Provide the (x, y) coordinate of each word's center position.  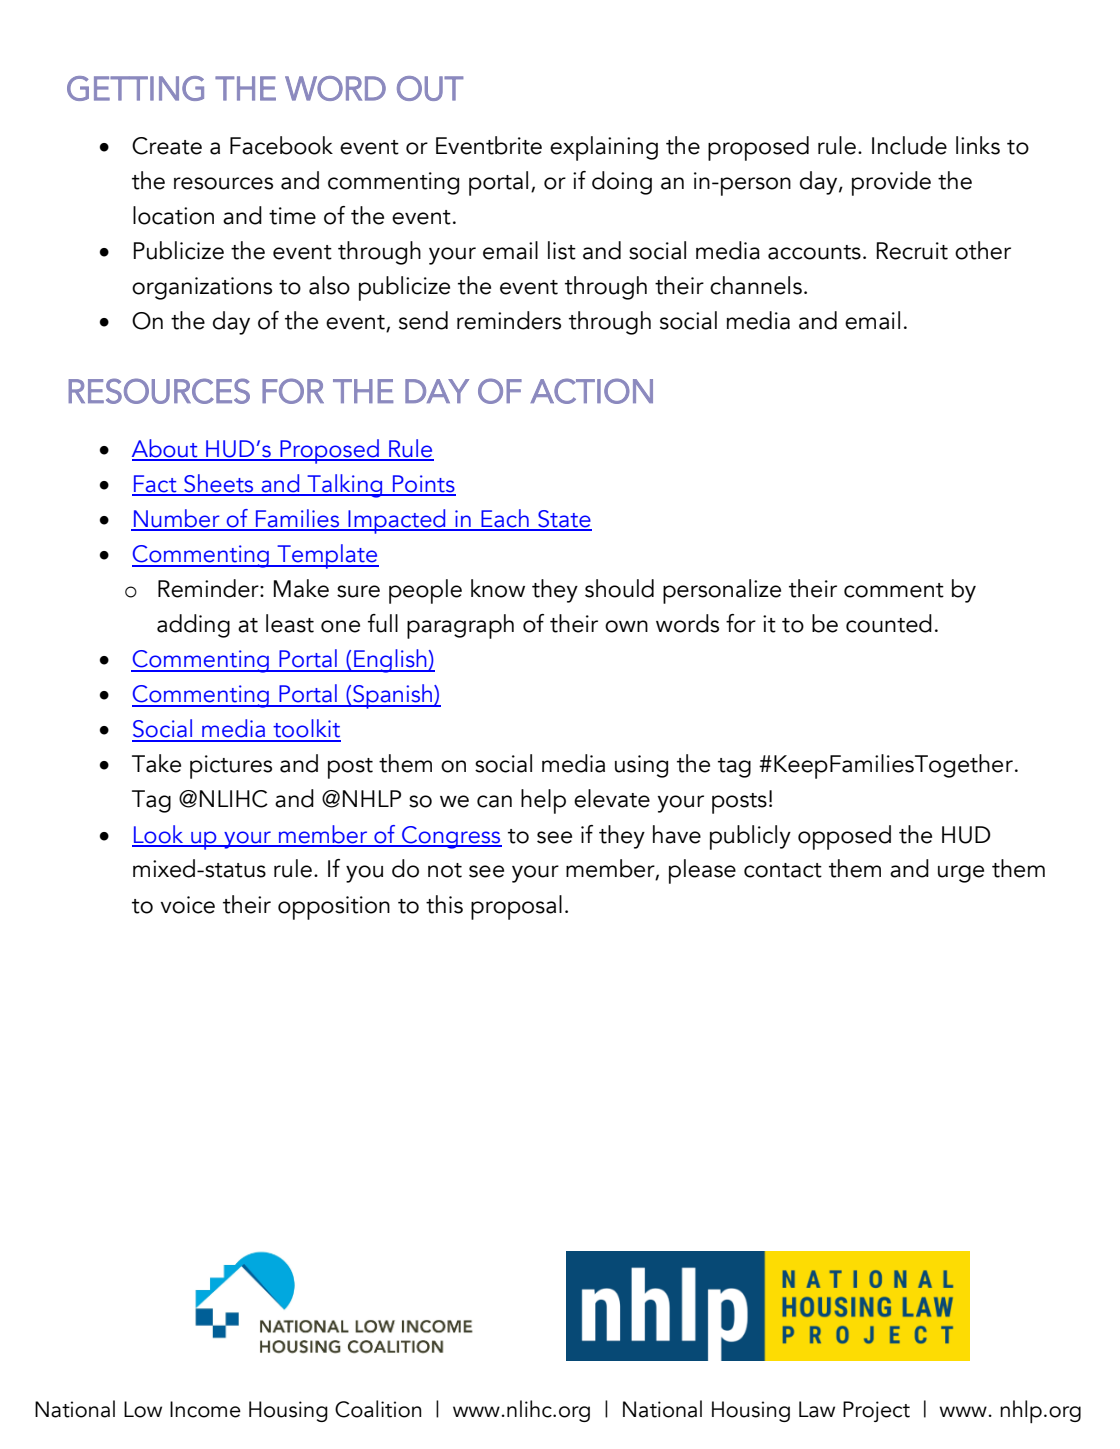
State (564, 520)
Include (909, 145)
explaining (604, 148)
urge (961, 874)
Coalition (378, 1409)
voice (187, 905)
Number (177, 519)
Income (205, 1409)
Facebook (281, 145)
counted (889, 623)
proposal (516, 907)
